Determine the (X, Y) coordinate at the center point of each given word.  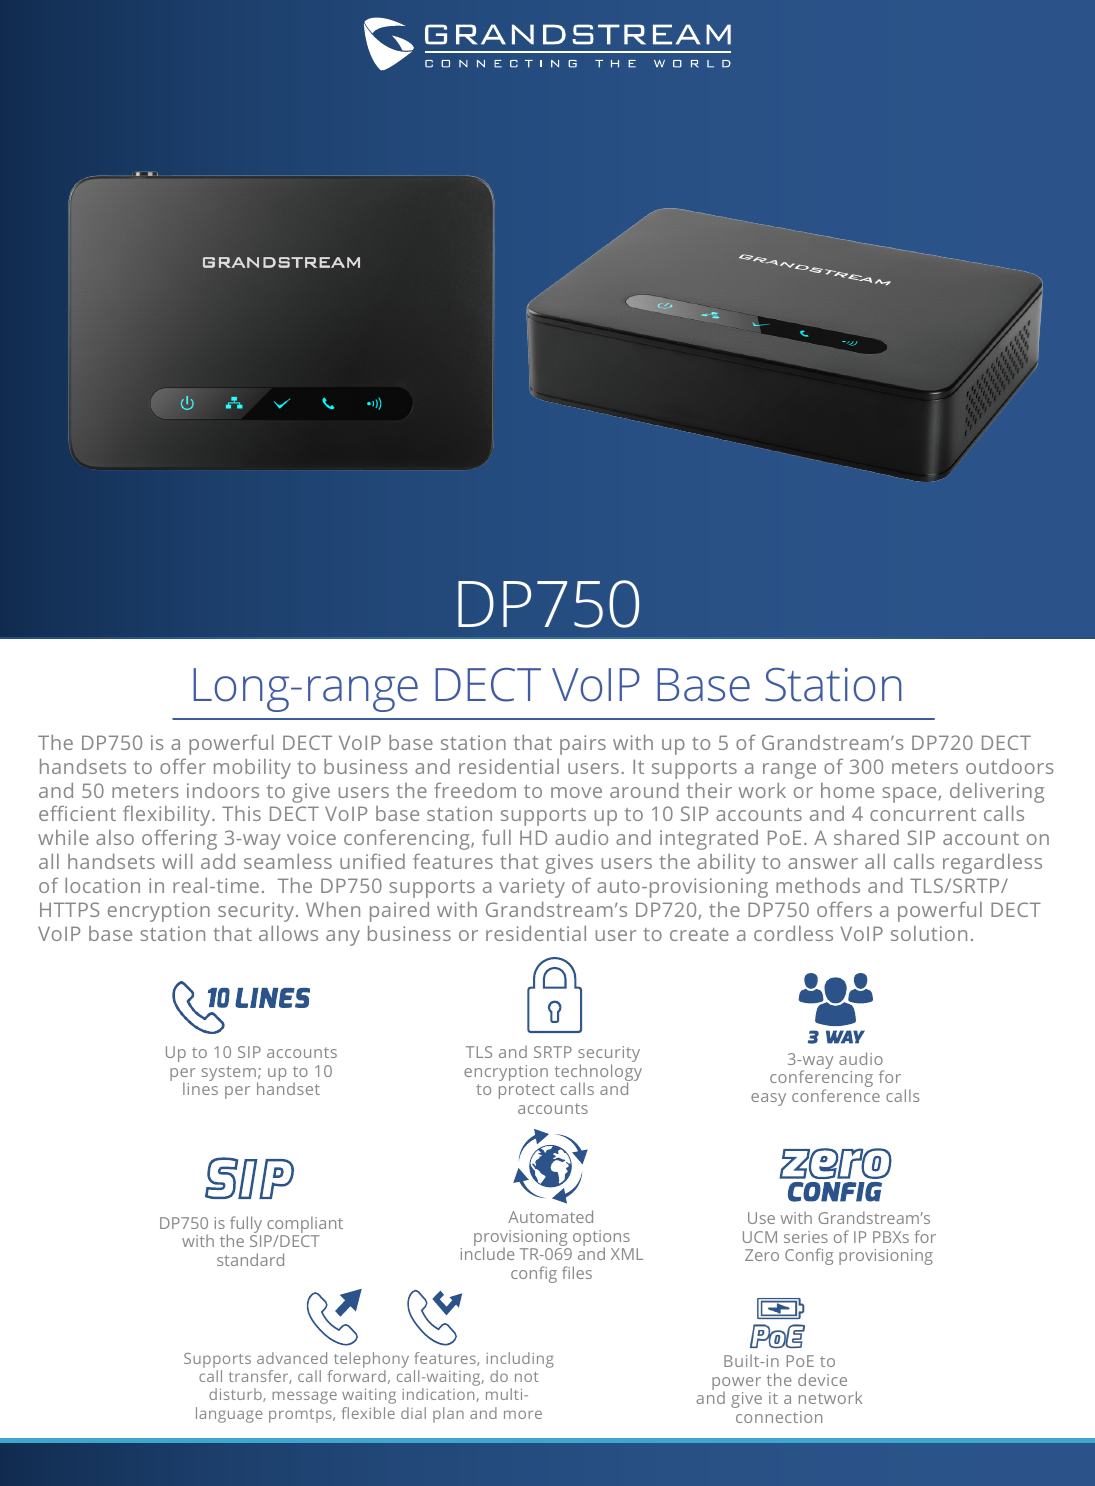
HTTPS (69, 909)
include (487, 1252)
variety (532, 888)
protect (527, 1091)
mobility (252, 769)
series (806, 1237)
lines (200, 1087)
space (909, 795)
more (523, 1414)
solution (929, 933)
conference (836, 1095)
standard (250, 1259)
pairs (583, 745)
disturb (236, 1395)
